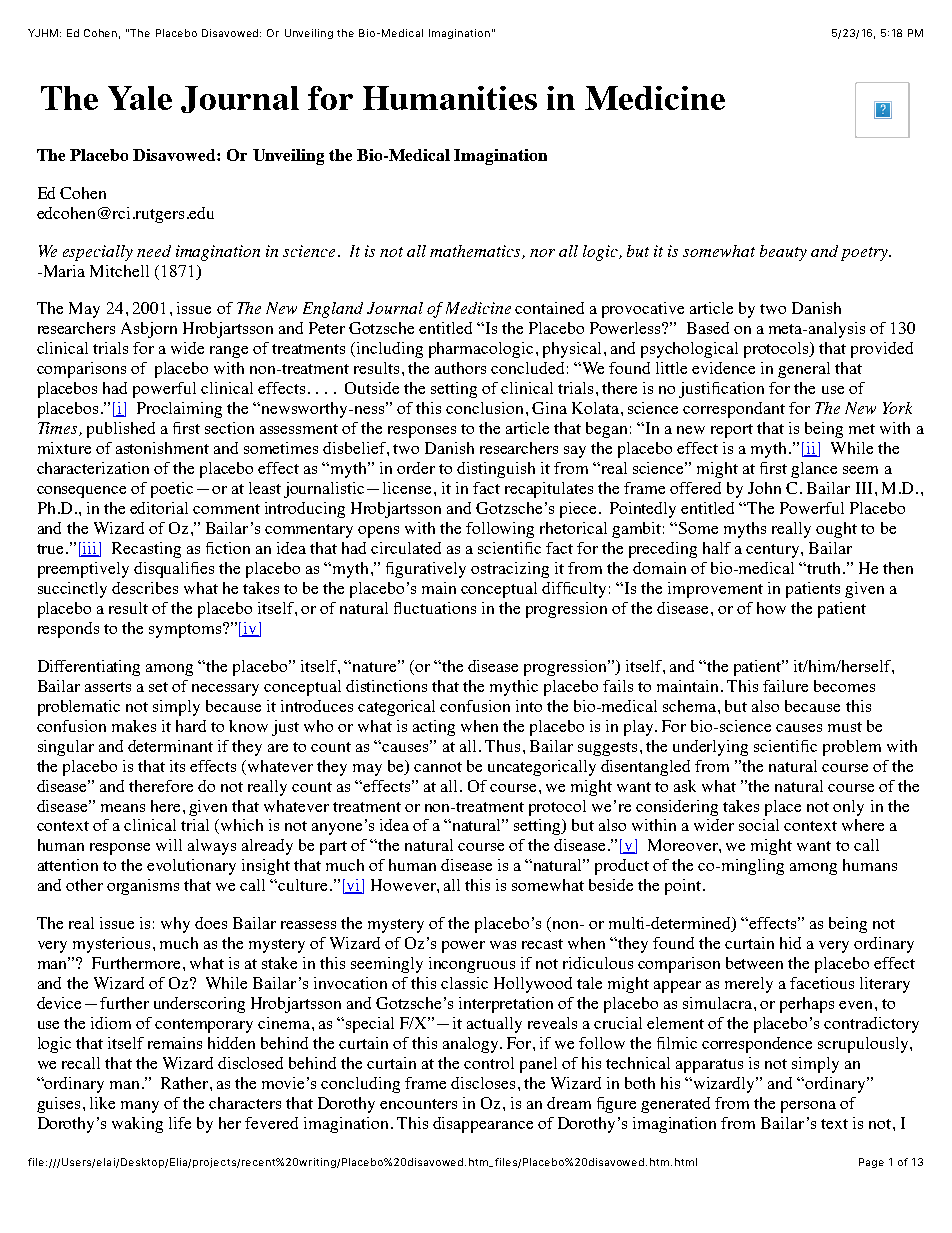  I want to click on mathematics, so click(476, 252).
